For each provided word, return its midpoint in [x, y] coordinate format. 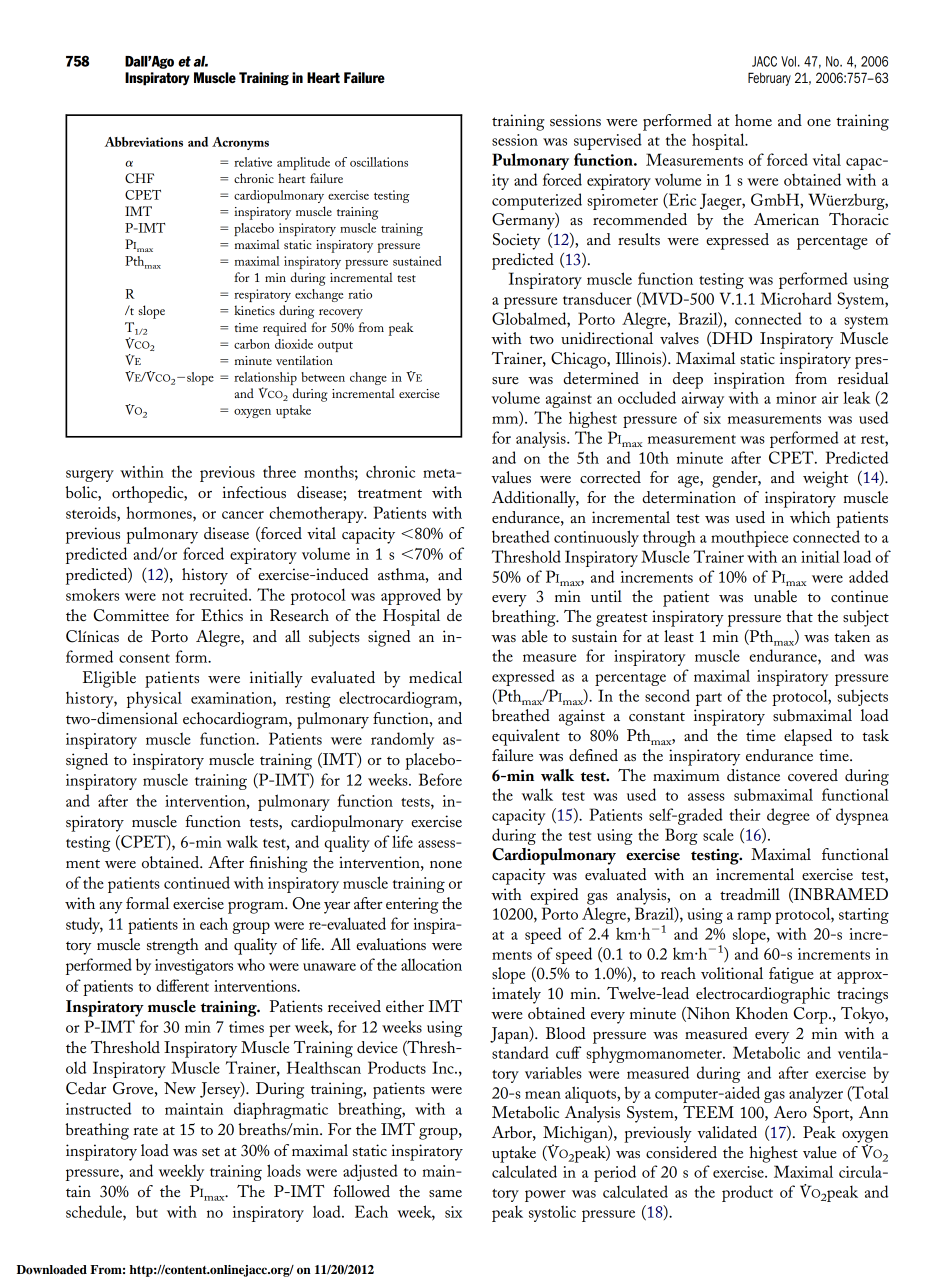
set [211, 1151]
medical [435, 677]
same [445, 1193]
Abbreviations [144, 142]
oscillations [379, 162]
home [753, 120]
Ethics [222, 615]
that [799, 616]
